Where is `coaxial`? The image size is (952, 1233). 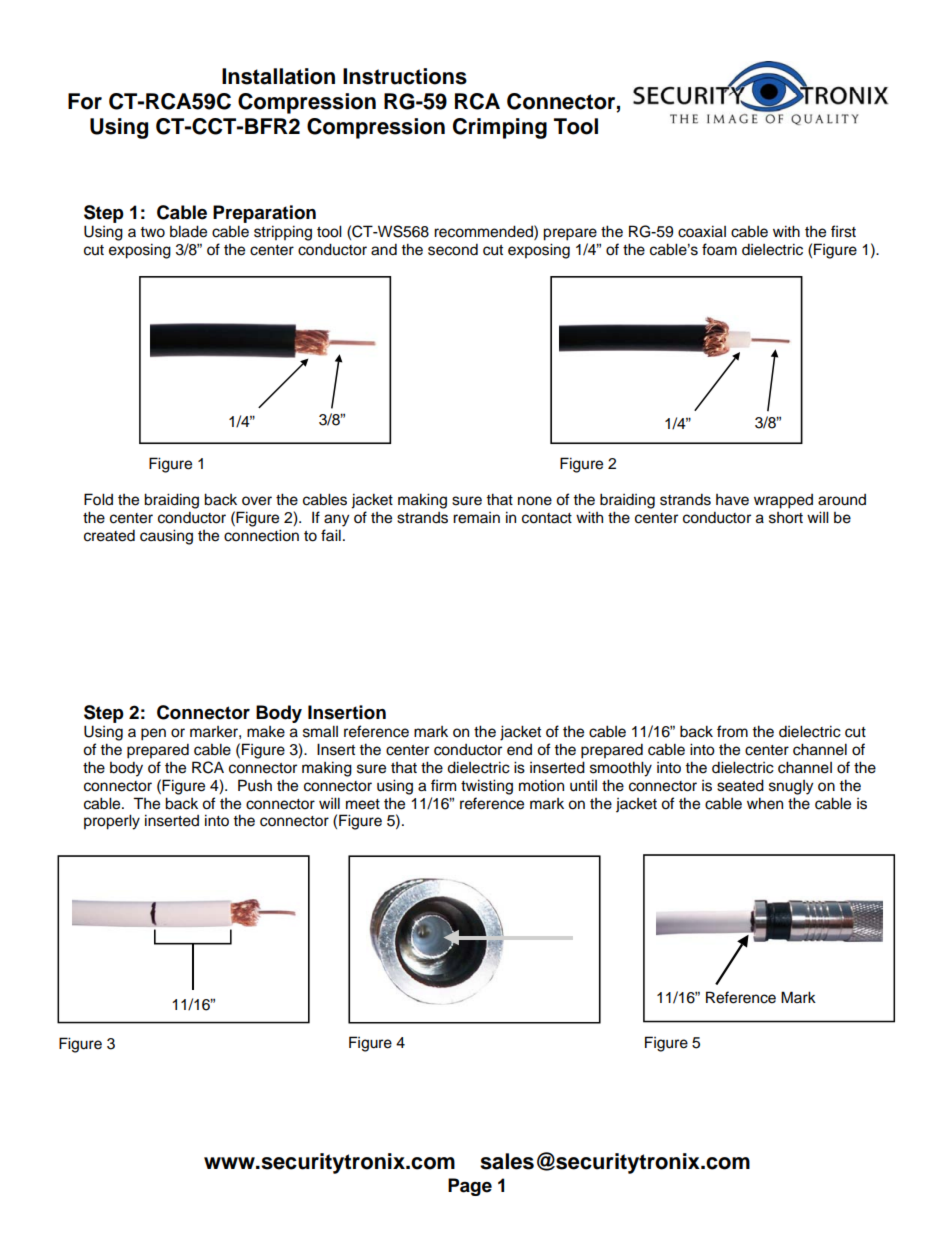
coaxial is located at coordinates (702, 231).
